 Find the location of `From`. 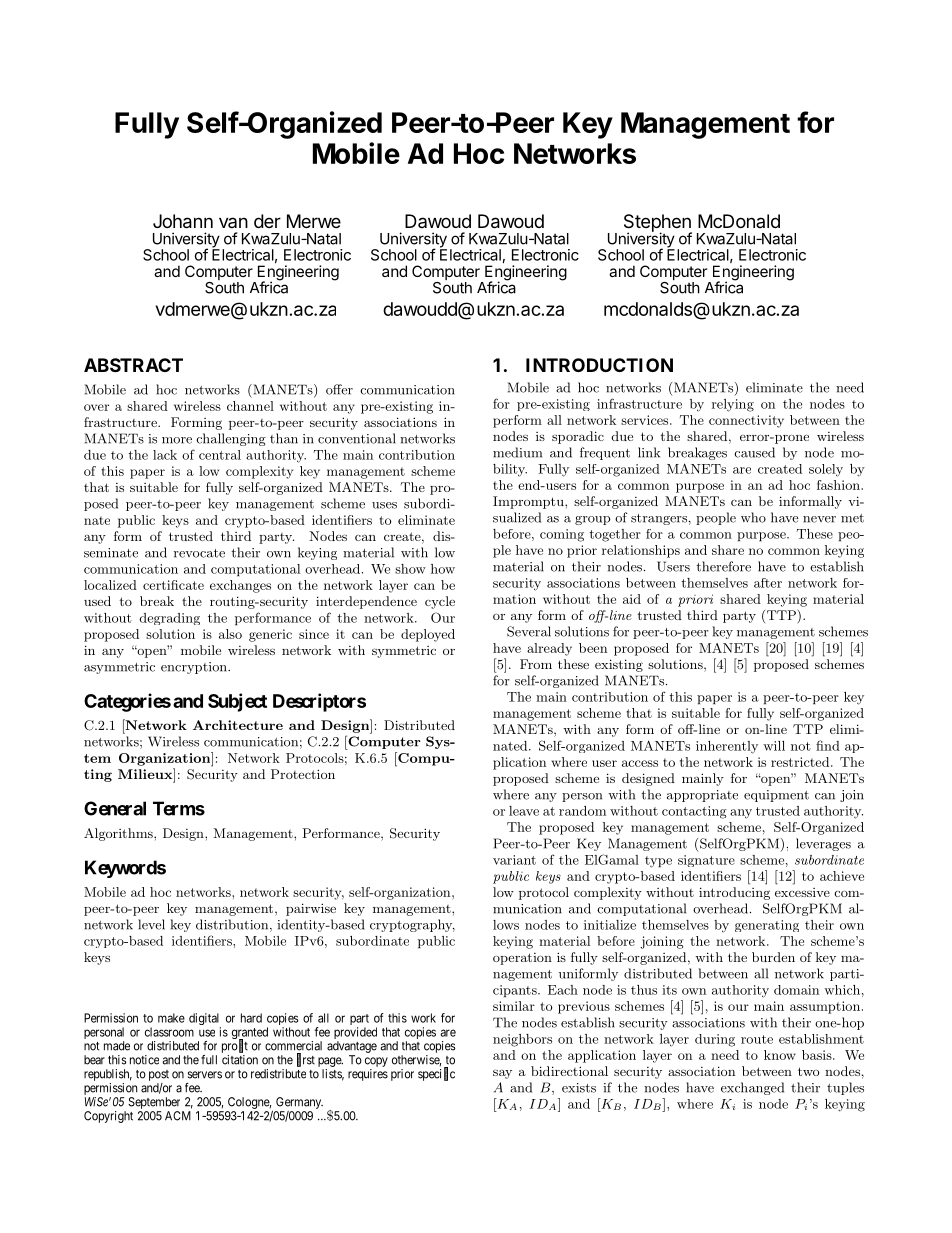

From is located at coordinates (536, 664).
